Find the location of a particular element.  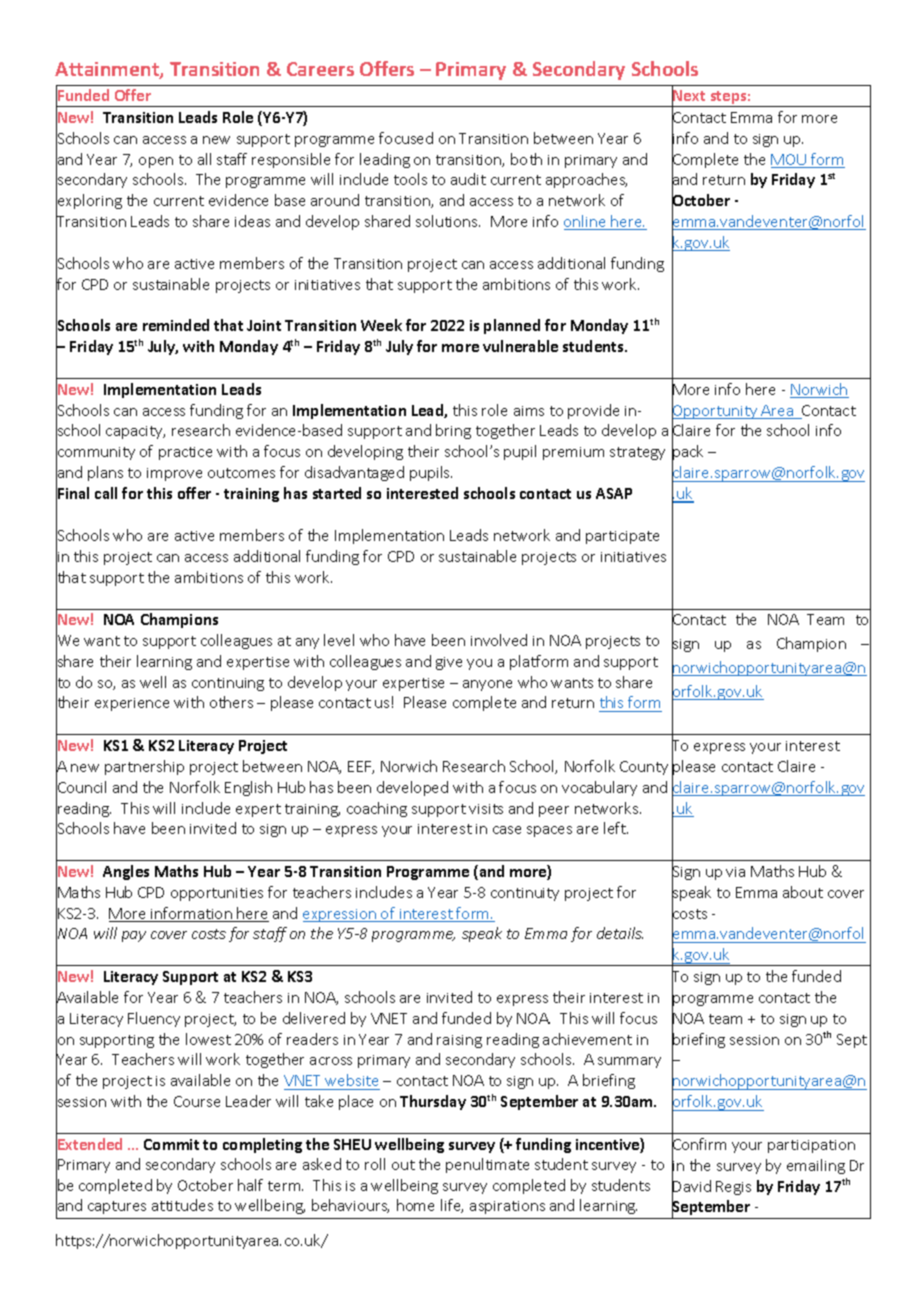

give is located at coordinates (449, 663).
